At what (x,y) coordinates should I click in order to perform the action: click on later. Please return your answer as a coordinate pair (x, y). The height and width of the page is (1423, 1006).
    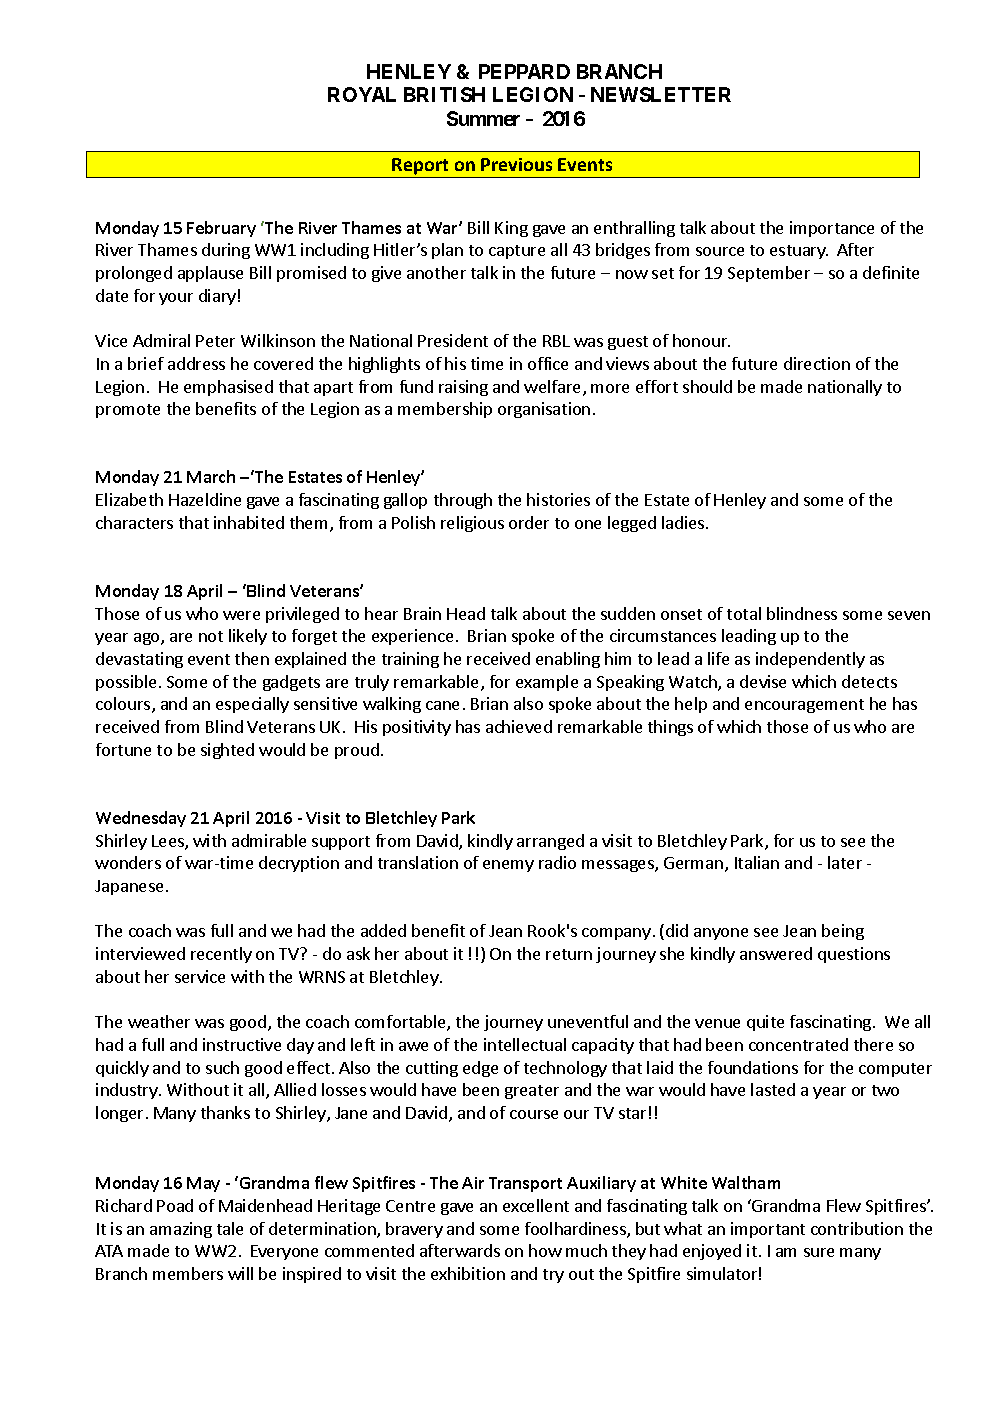
    Looking at the image, I should click on (845, 862).
